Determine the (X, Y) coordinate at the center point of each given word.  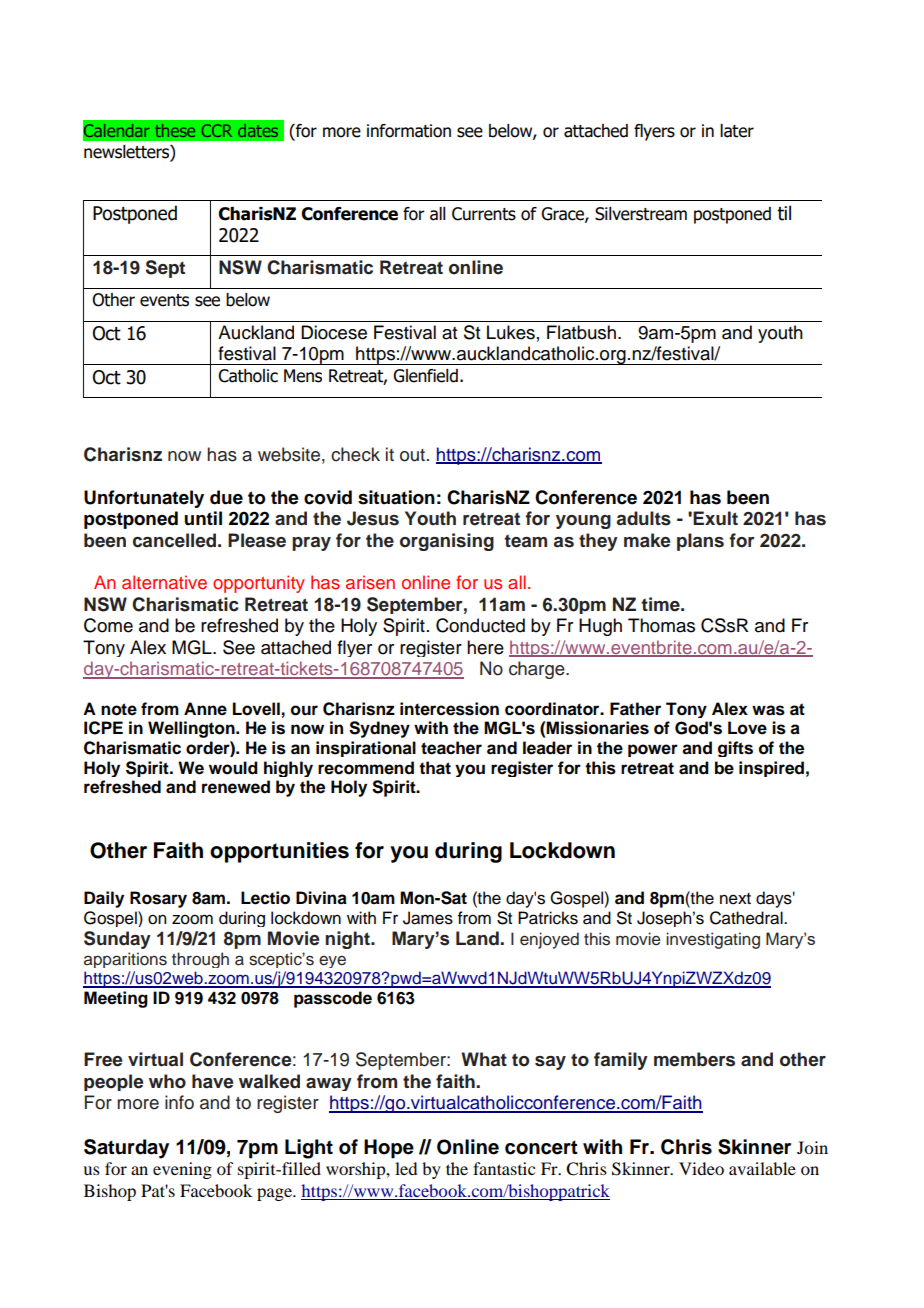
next (735, 899)
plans (700, 542)
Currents (484, 214)
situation (396, 497)
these (175, 130)
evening (182, 1170)
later (737, 131)
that (435, 768)
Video (701, 1168)
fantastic (504, 1168)
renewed (236, 787)
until (203, 518)
